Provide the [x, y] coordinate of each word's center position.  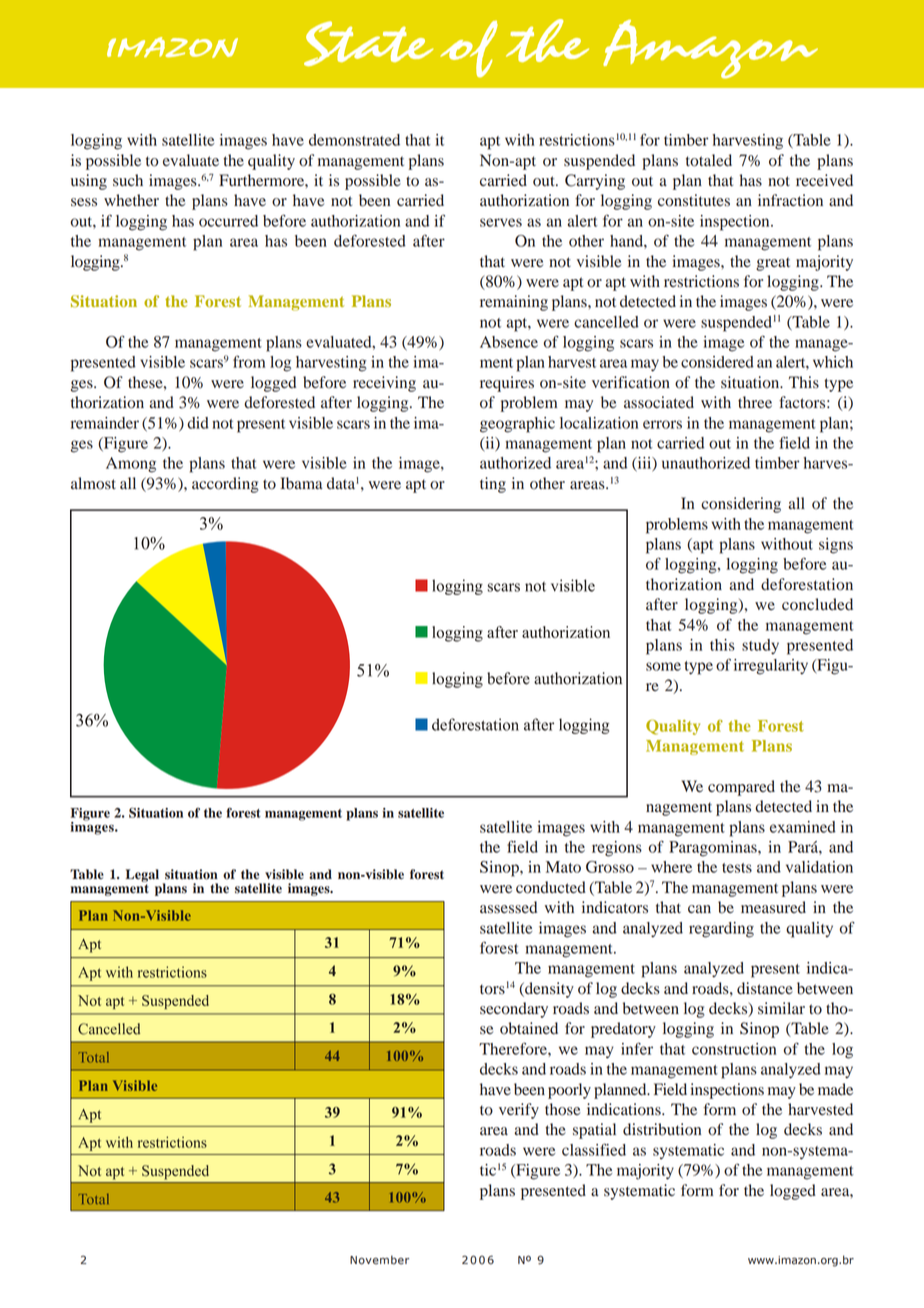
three [755, 402]
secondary [514, 1010]
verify [519, 1111]
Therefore [514, 1048]
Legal [142, 875]
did [198, 423]
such [128, 180]
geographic [517, 425]
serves [501, 222]
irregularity [771, 667]
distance [765, 988]
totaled [709, 160]
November [379, 1260]
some [663, 666]
